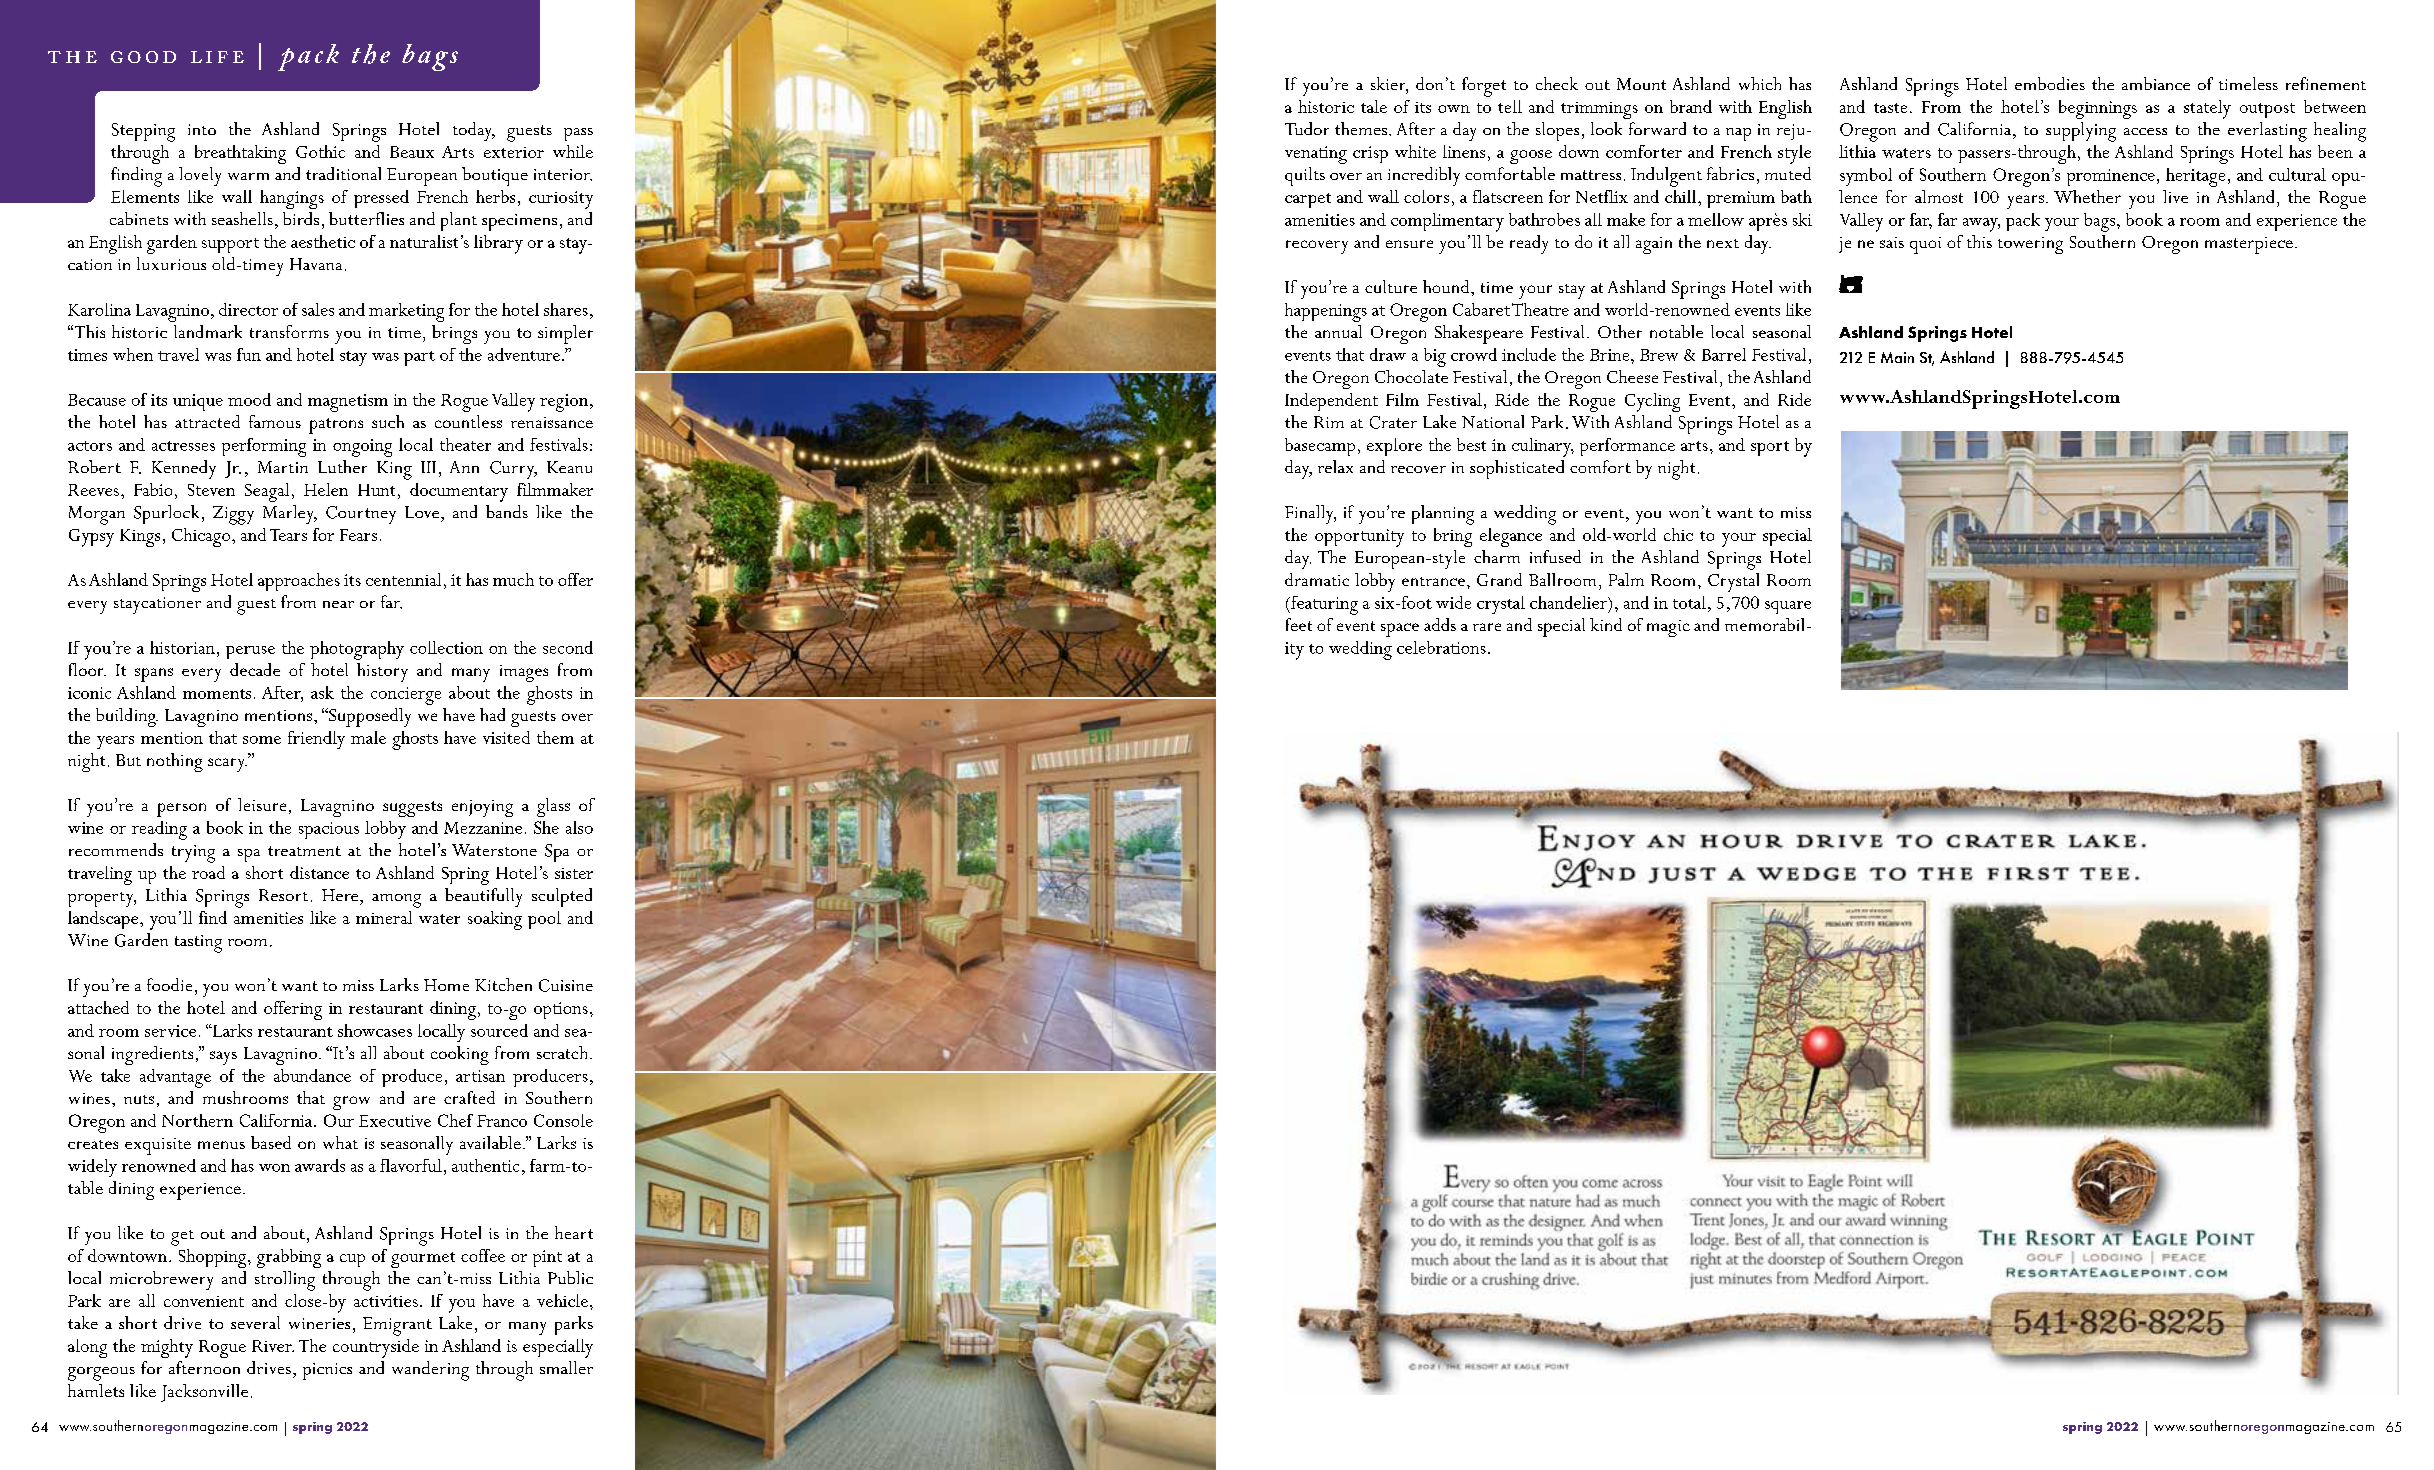  What do you see at coordinates (562, 1300) in the screenshot?
I see `vehicle` at bounding box center [562, 1300].
